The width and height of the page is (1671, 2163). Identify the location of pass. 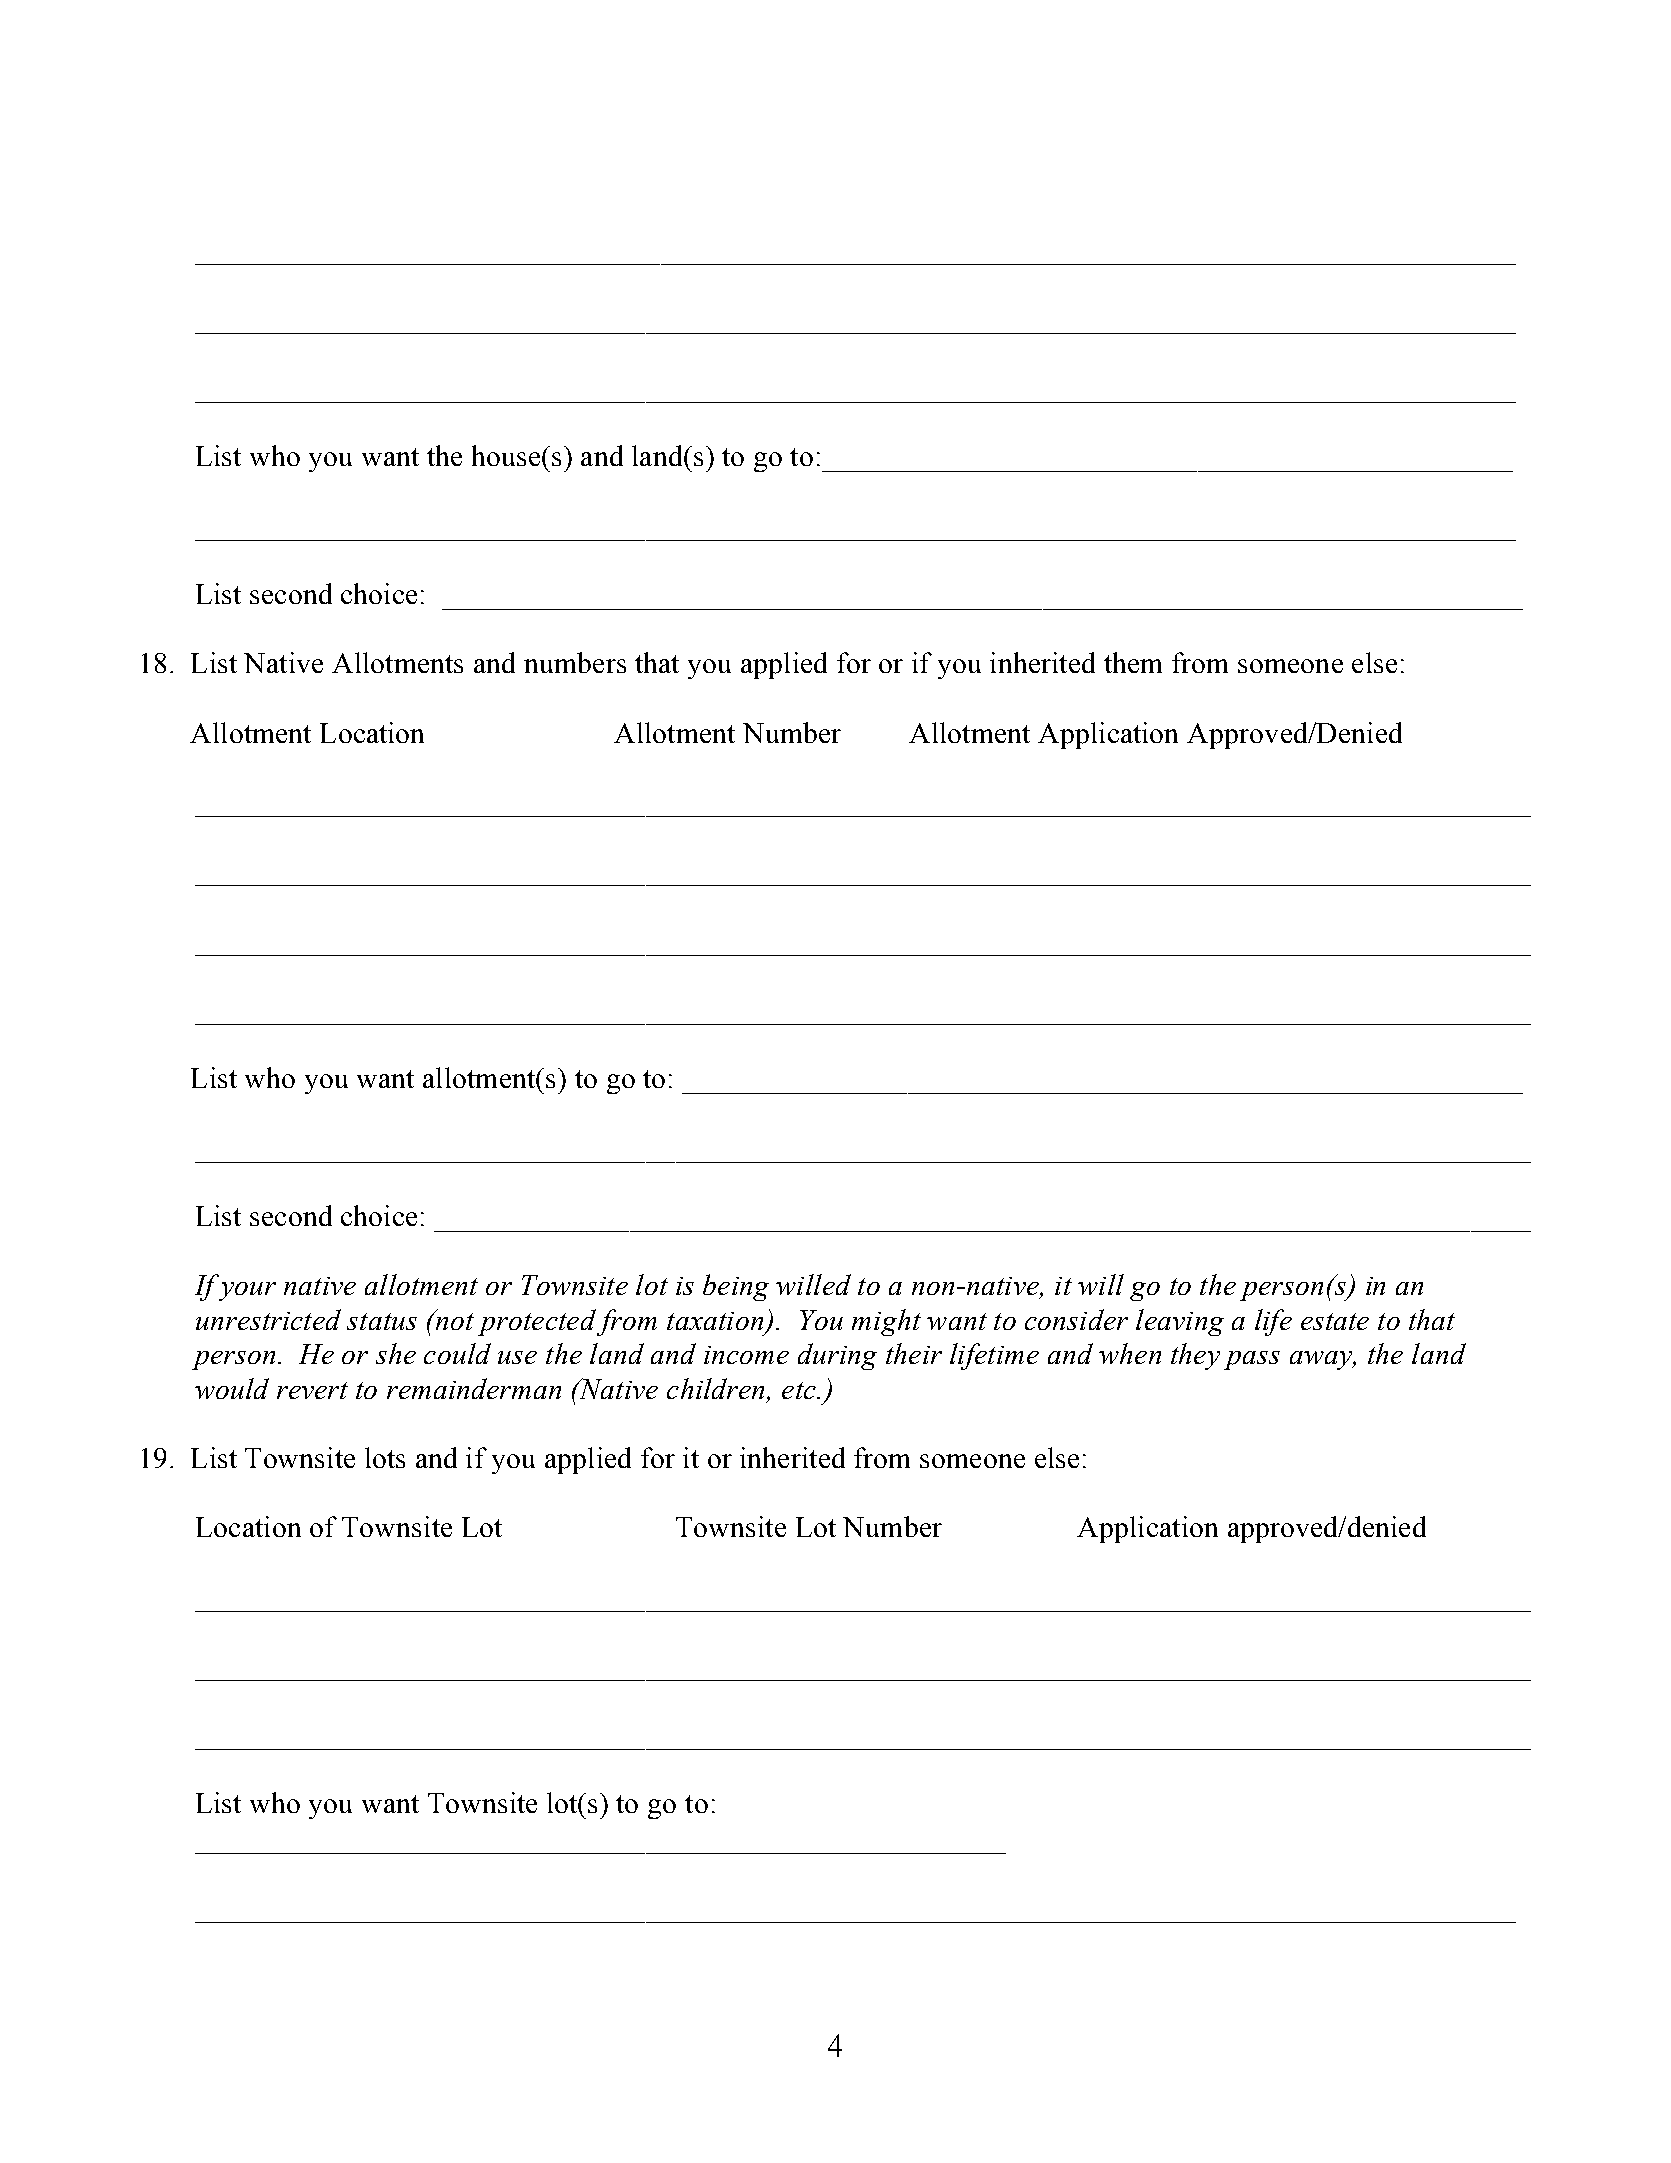
(1252, 1360).
